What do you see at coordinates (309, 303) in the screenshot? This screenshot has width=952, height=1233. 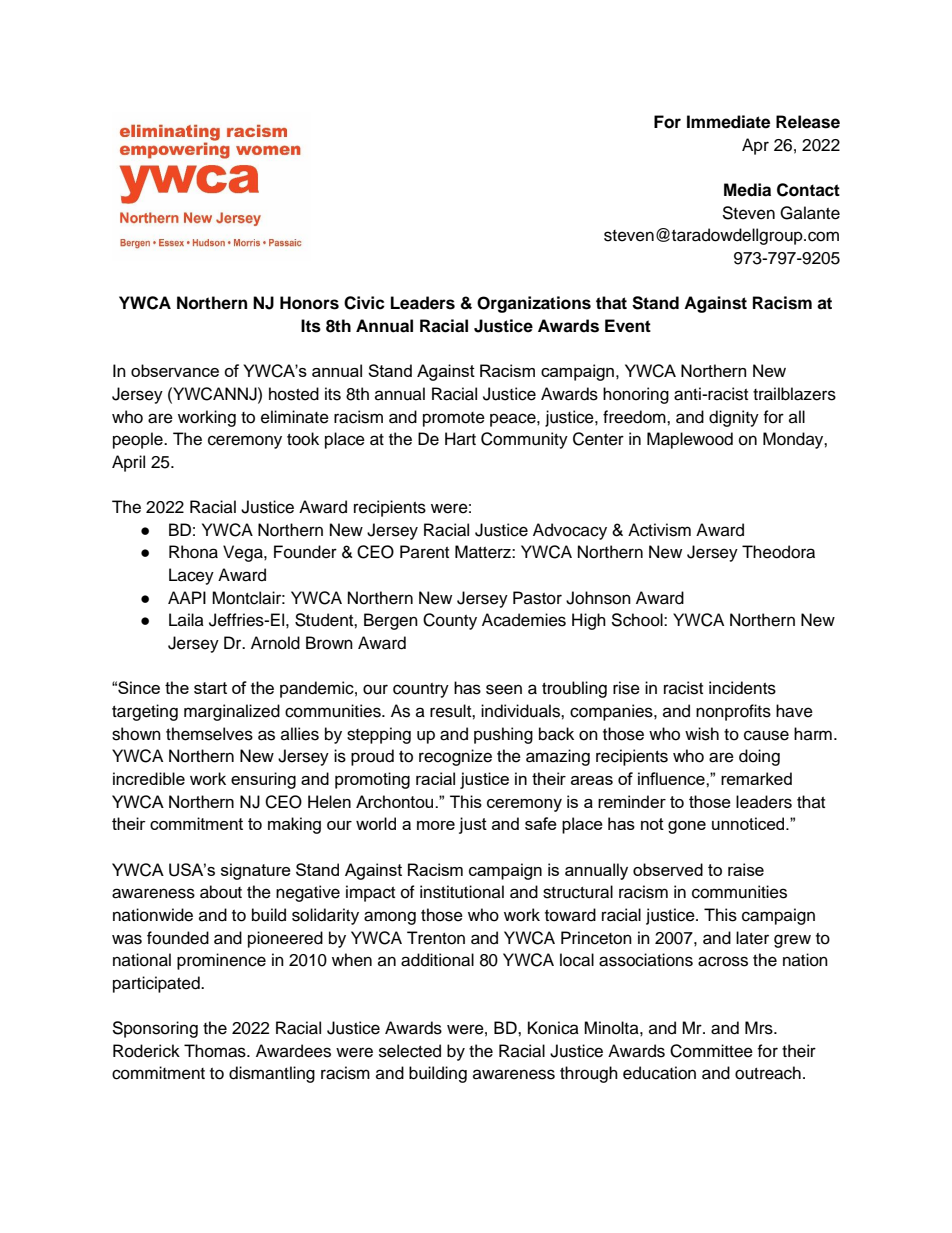 I see `Honors` at bounding box center [309, 303].
